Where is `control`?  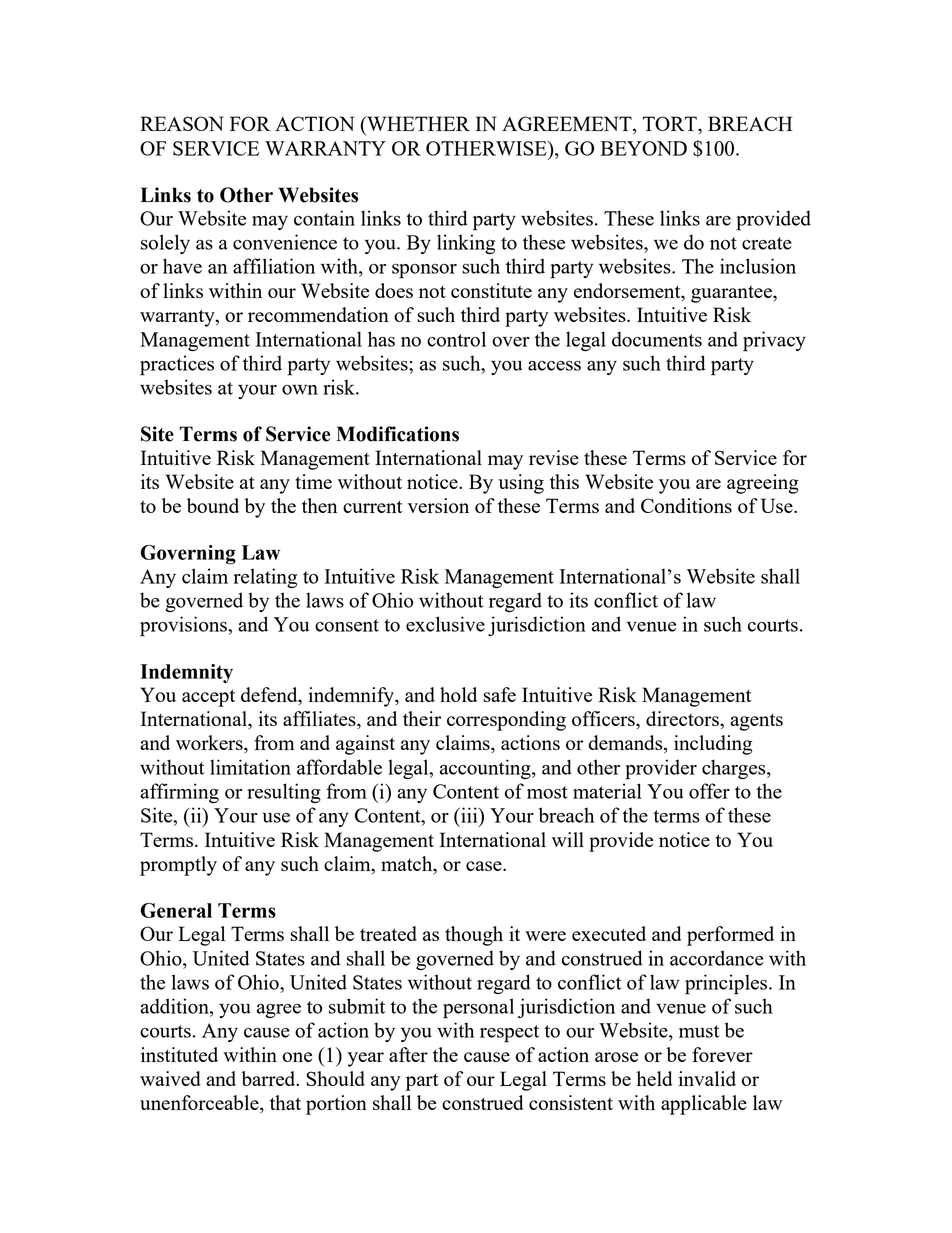
control is located at coordinates (456, 339).
